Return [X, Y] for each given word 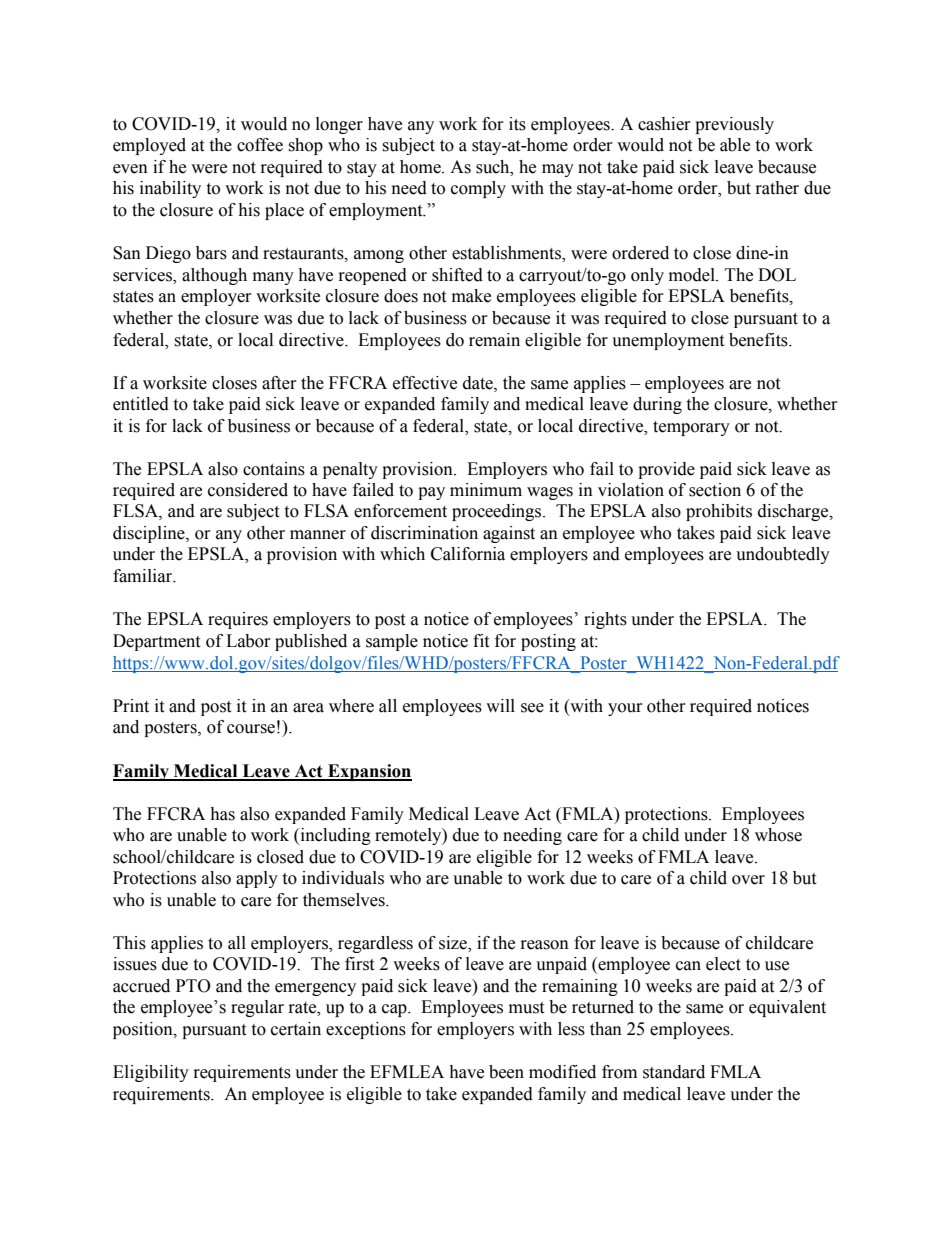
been [506, 1072]
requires [238, 620]
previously [734, 125]
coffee [260, 145]
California [468, 554]
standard [674, 1072]
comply [478, 189]
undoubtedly [783, 555]
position [144, 1030]
